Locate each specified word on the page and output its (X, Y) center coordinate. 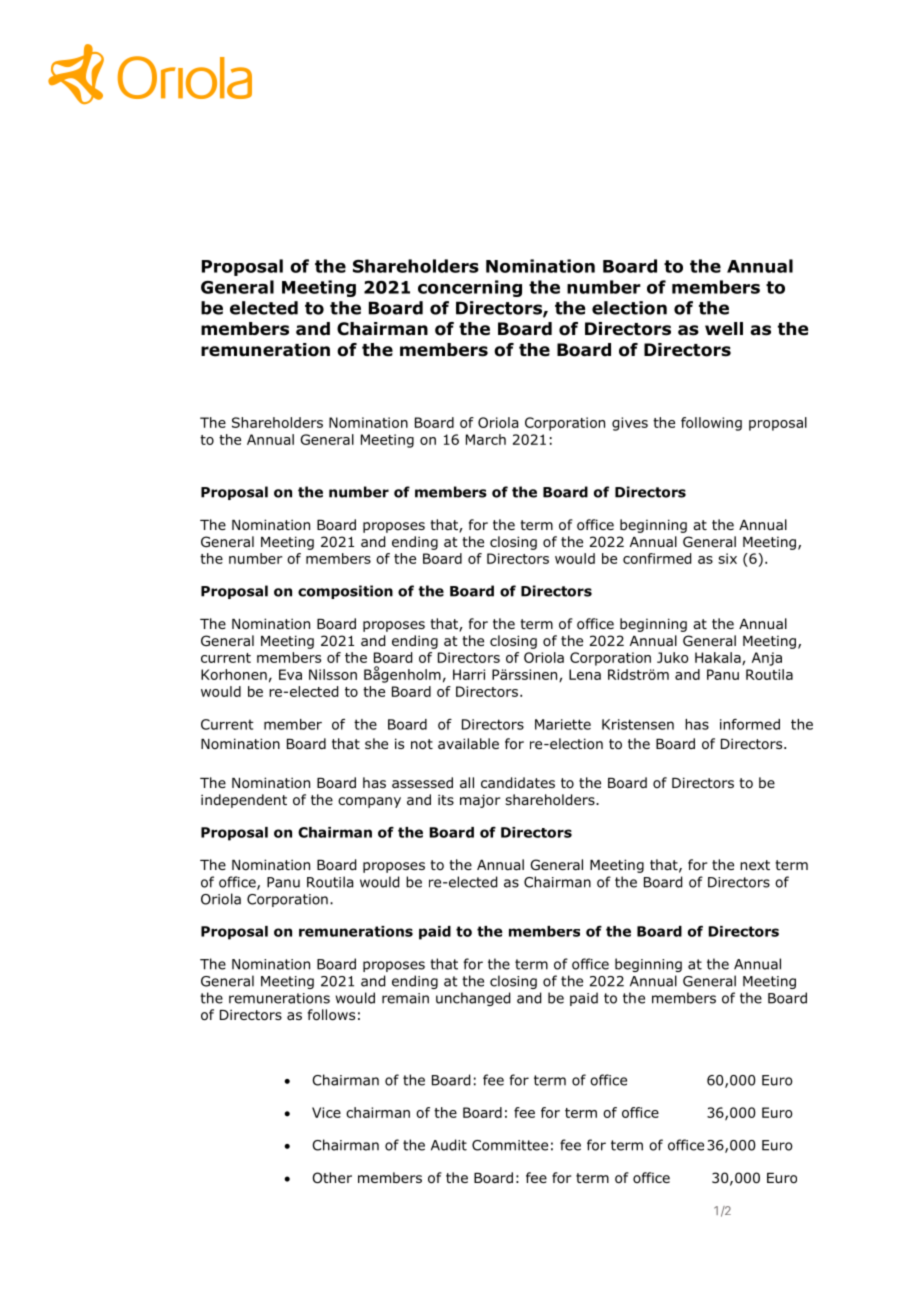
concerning (470, 288)
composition (345, 592)
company (369, 802)
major (480, 801)
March (486, 439)
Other (332, 1178)
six (727, 558)
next (755, 865)
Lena (585, 674)
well (724, 329)
